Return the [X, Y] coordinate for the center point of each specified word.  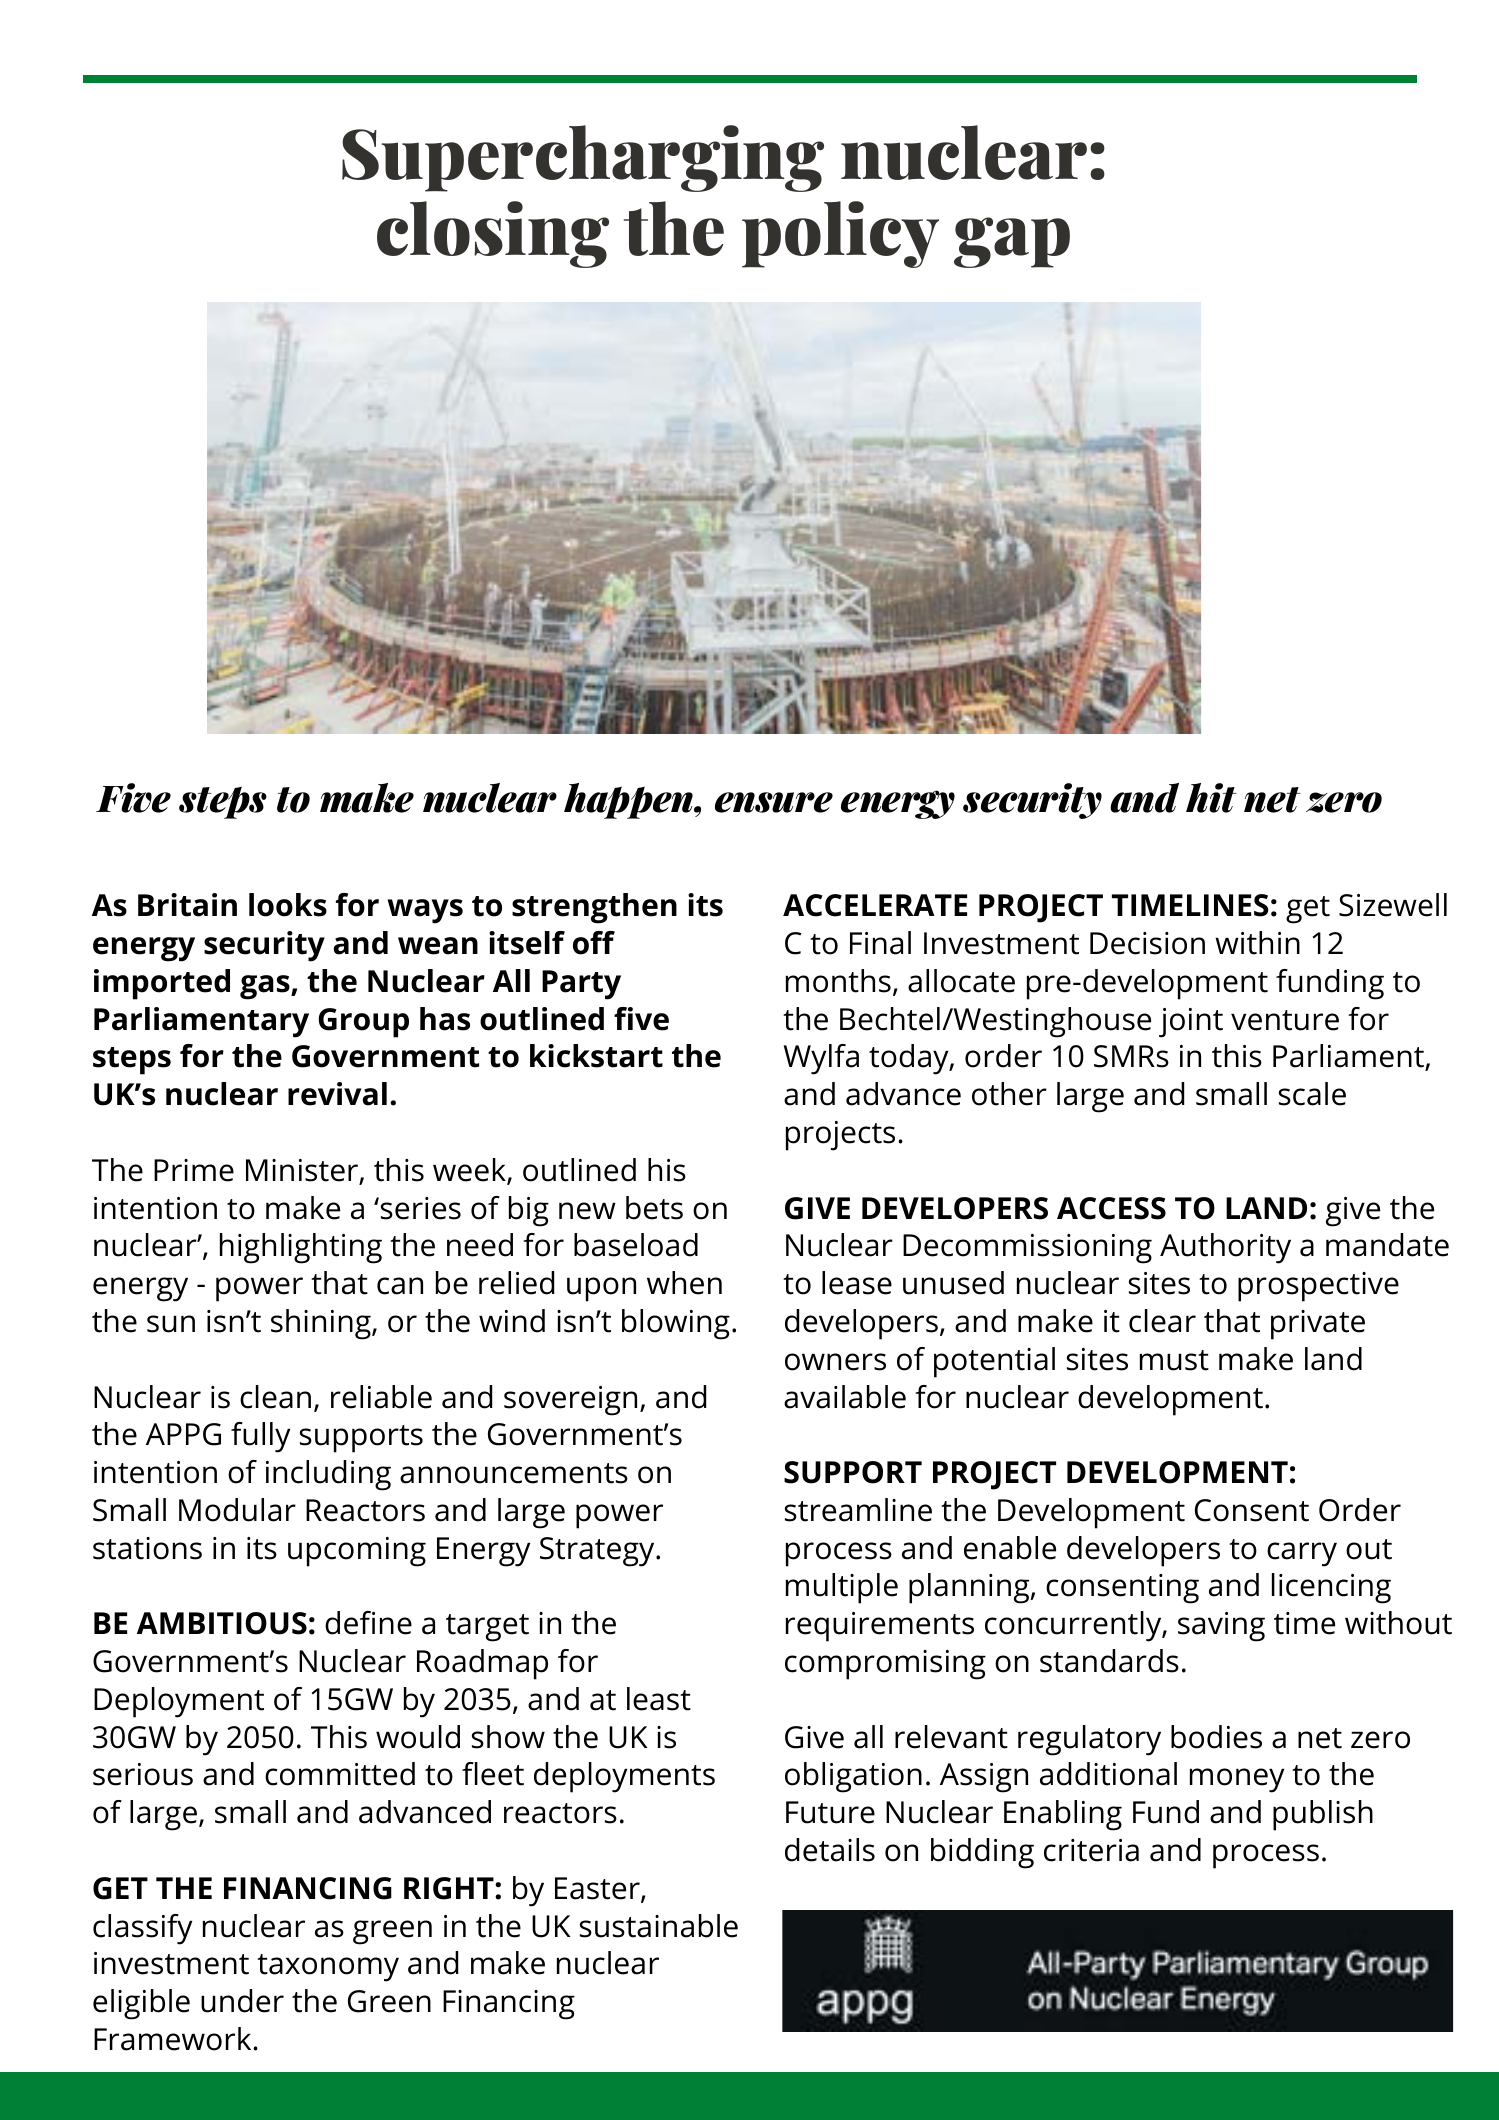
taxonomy [328, 1968]
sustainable [659, 1926]
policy [840, 234]
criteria [1091, 1850]
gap [1012, 242]
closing [493, 234]
